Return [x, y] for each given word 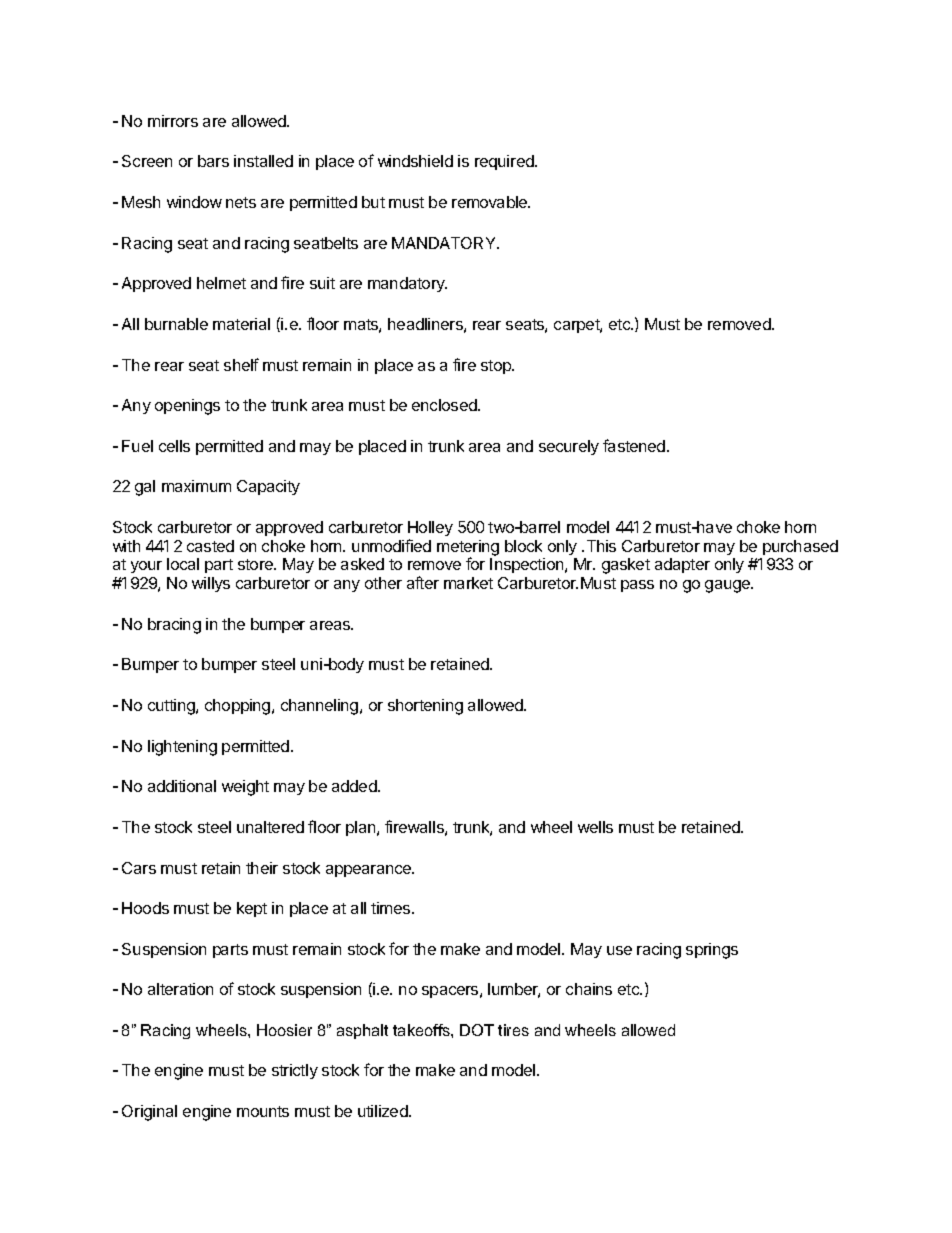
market [468, 583]
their [262, 868]
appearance [370, 871]
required [505, 162]
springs [712, 951]
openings [187, 407]
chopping [239, 707]
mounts [263, 1111]
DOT [477, 1030]
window [194, 202]
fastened [635, 445]
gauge [728, 586]
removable [491, 202]
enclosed [445, 405]
